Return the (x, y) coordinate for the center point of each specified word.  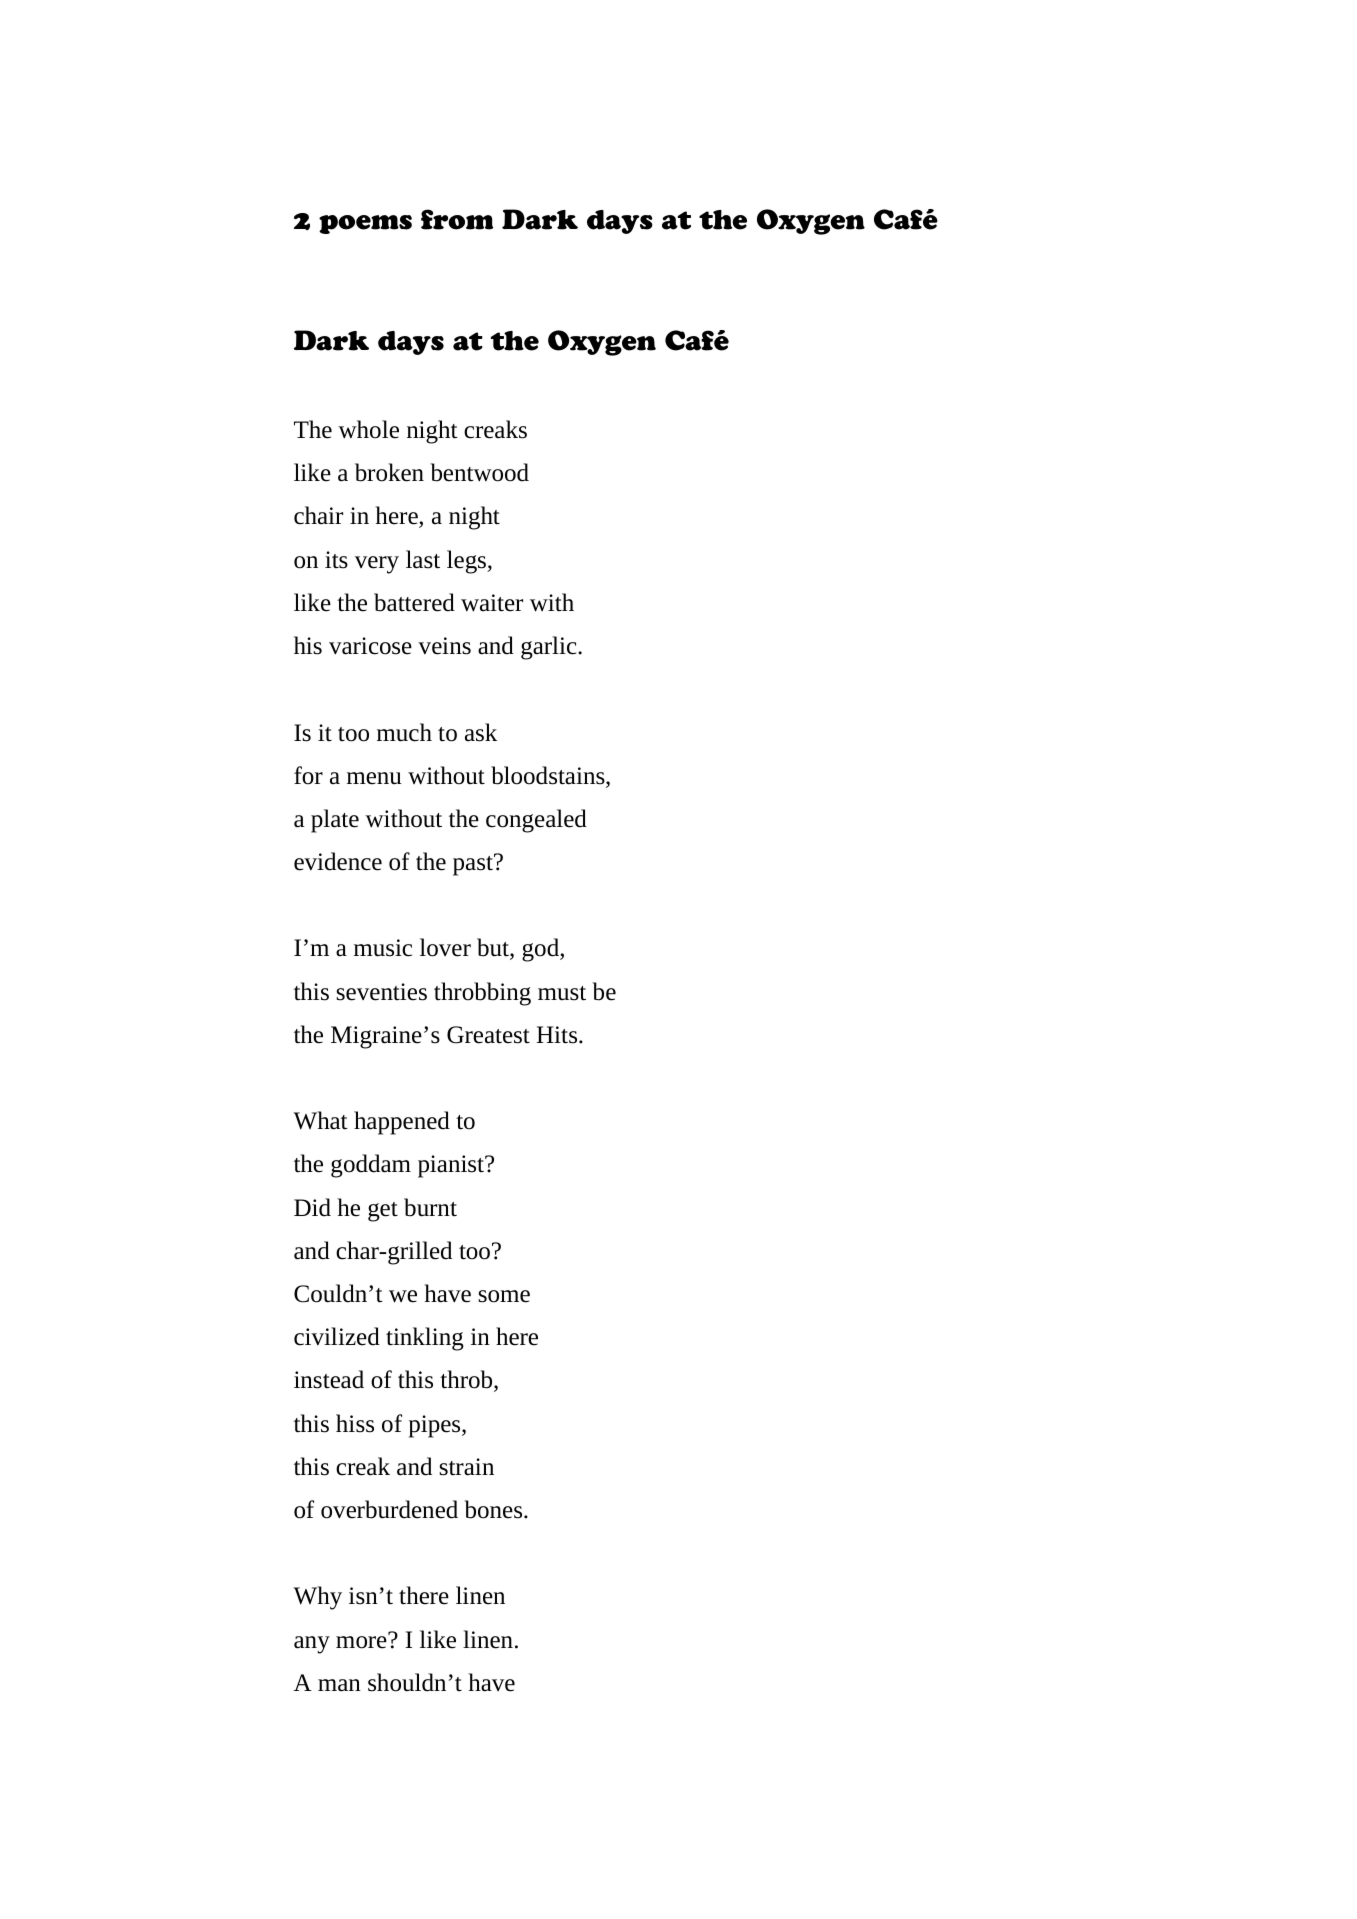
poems (365, 224)
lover (445, 947)
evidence (338, 861)
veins (444, 646)
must (562, 993)
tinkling (425, 1339)
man (339, 1685)
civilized (337, 1336)
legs (467, 562)
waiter (492, 603)
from (457, 219)
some (504, 1296)
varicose (370, 646)
